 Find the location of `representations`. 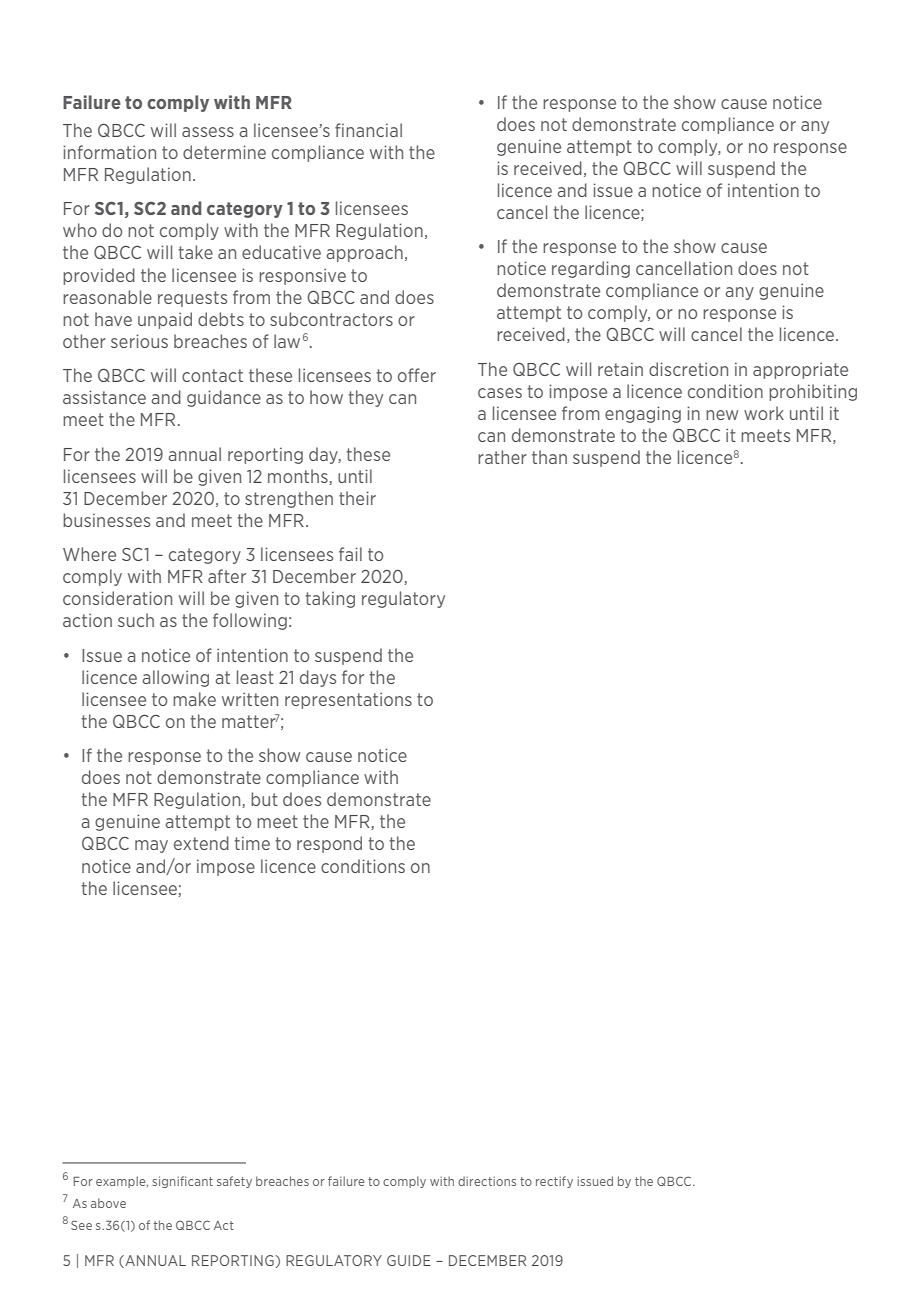

representations is located at coordinates (348, 700).
